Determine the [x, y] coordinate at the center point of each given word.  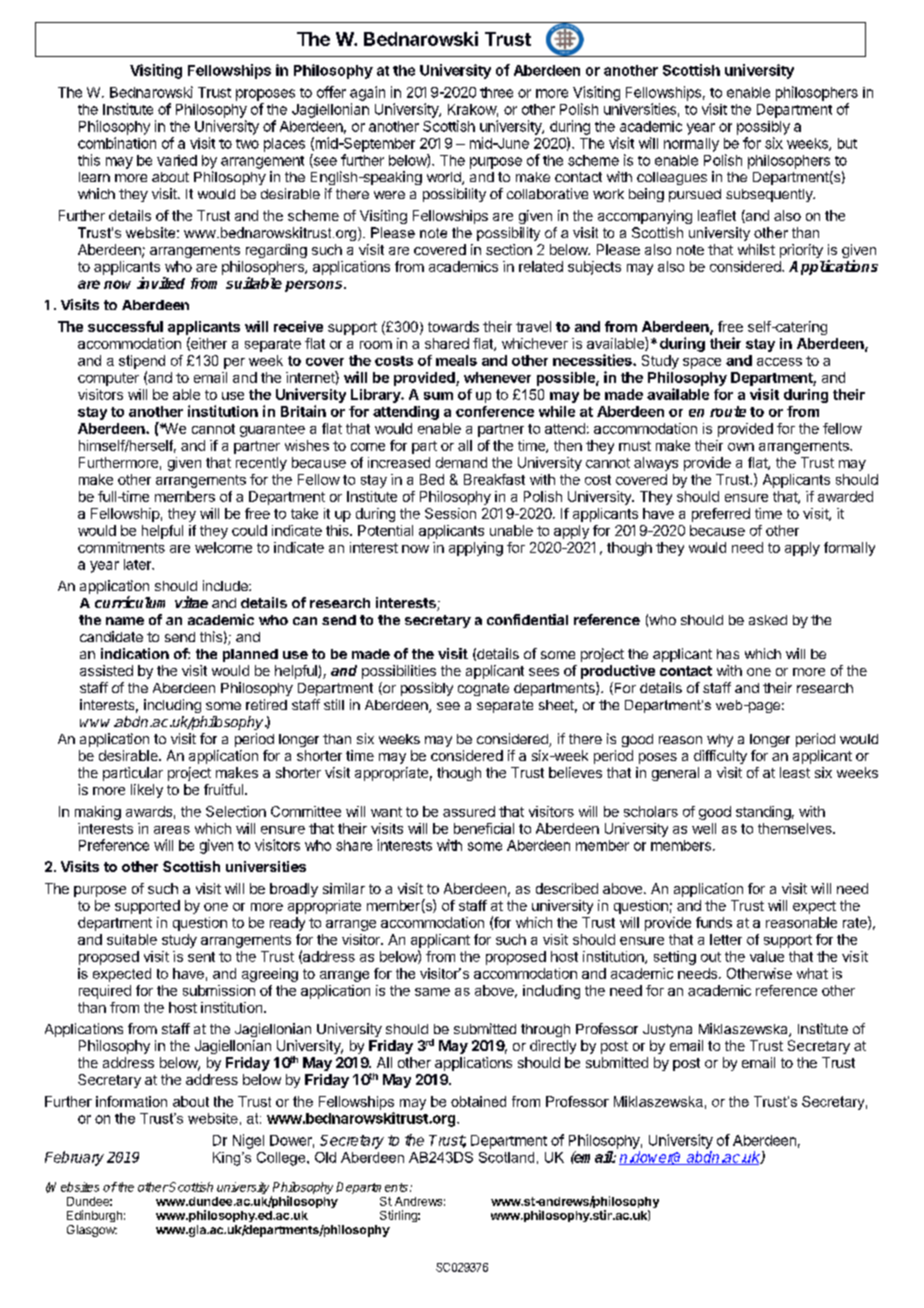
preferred [721, 515]
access [779, 362]
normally [691, 145]
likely [147, 791]
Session [450, 513]
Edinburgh [94, 1216]
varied [177, 160]
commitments [121, 547]
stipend [142, 362]
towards [453, 326]
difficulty [720, 757]
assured [469, 811]
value [767, 956]
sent [201, 957]
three [496, 92]
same [432, 992]
